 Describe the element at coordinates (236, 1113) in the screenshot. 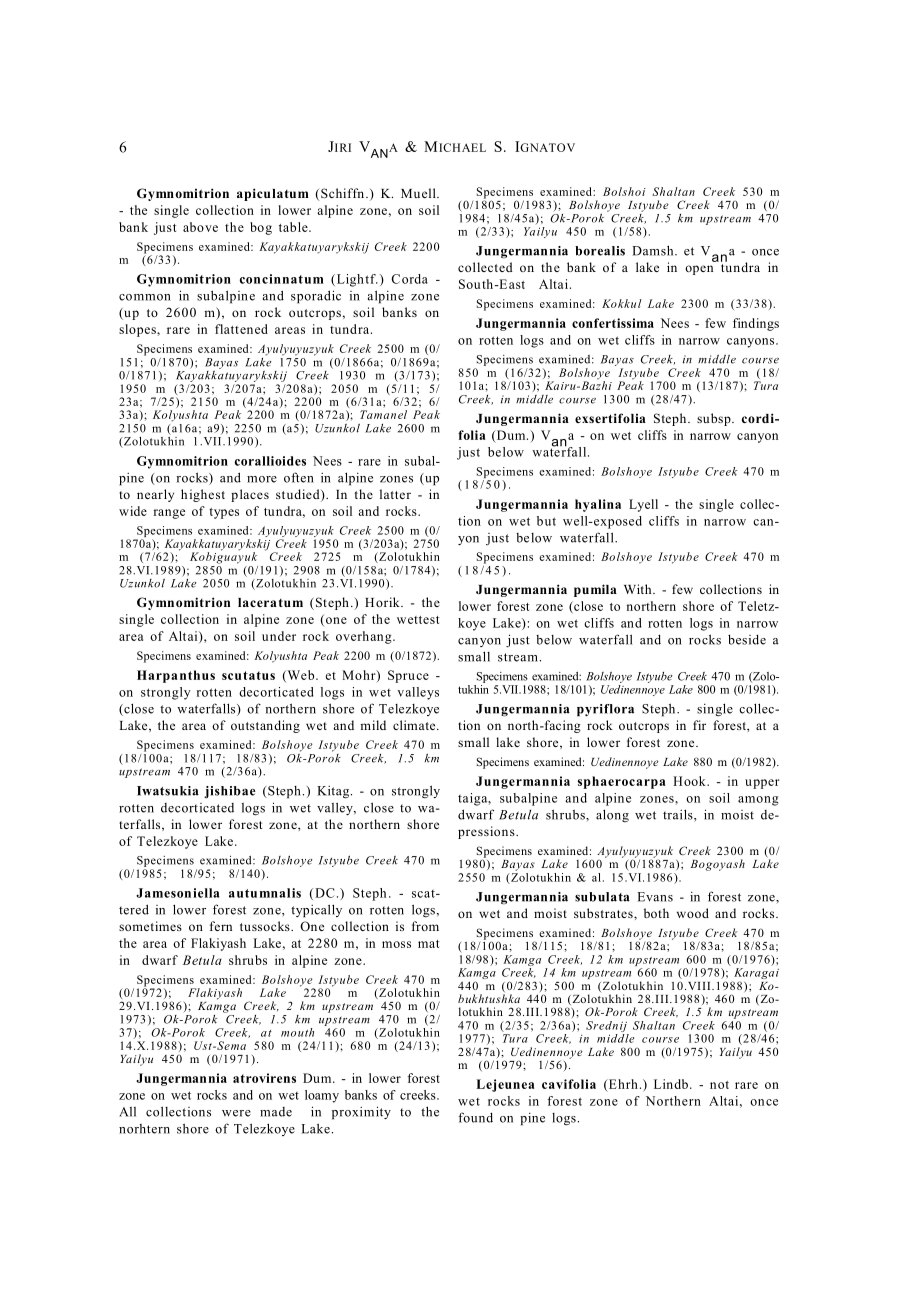

I see `were` at that location.
